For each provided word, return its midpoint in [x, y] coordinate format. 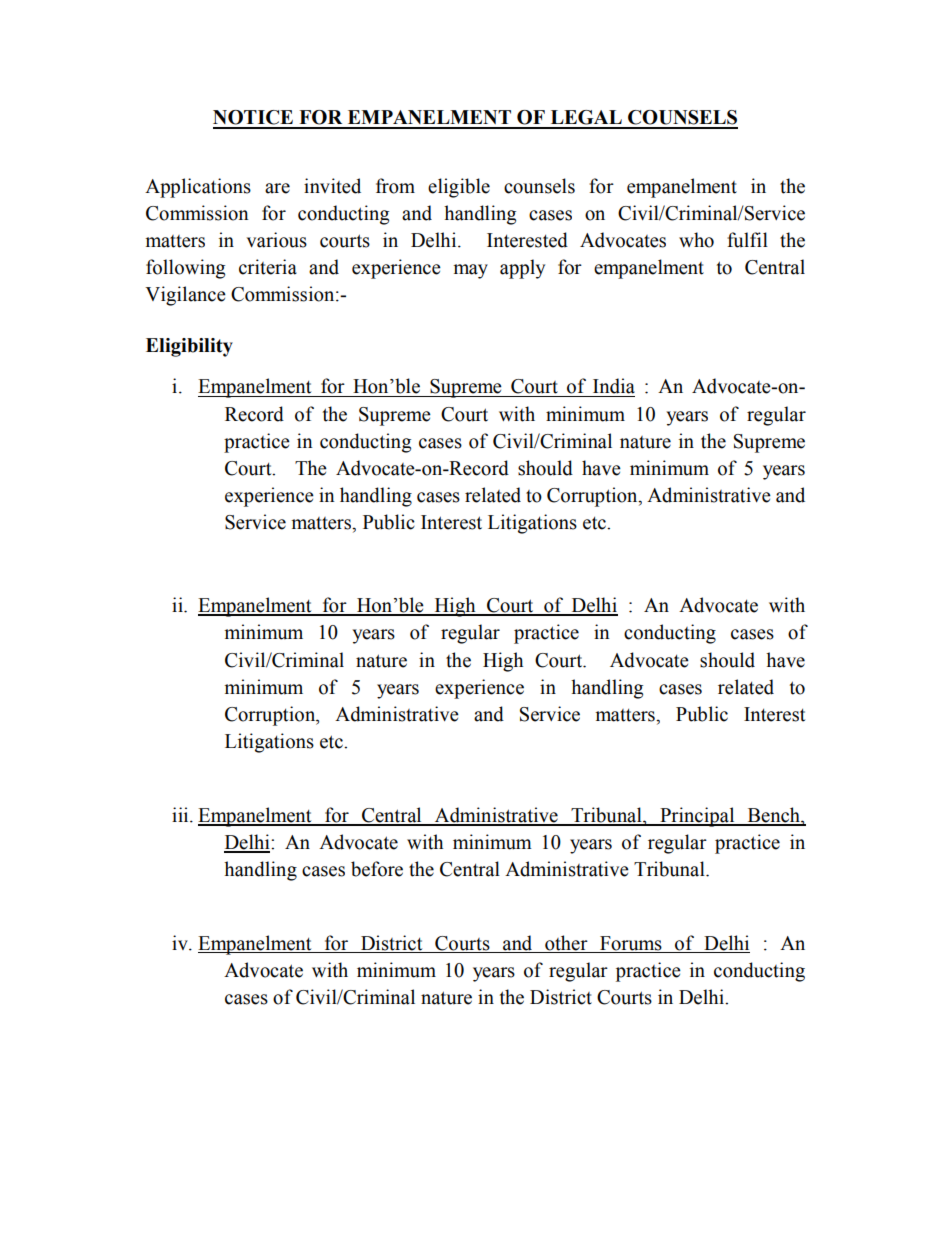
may [470, 271]
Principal [697, 817]
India [614, 386]
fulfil [747, 240]
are [277, 188]
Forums [631, 944]
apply [522, 269]
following [185, 269]
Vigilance [185, 296]
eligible [459, 188]
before [377, 869]
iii [181, 814]
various [277, 240]
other [566, 944]
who [696, 240]
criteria [268, 267]
